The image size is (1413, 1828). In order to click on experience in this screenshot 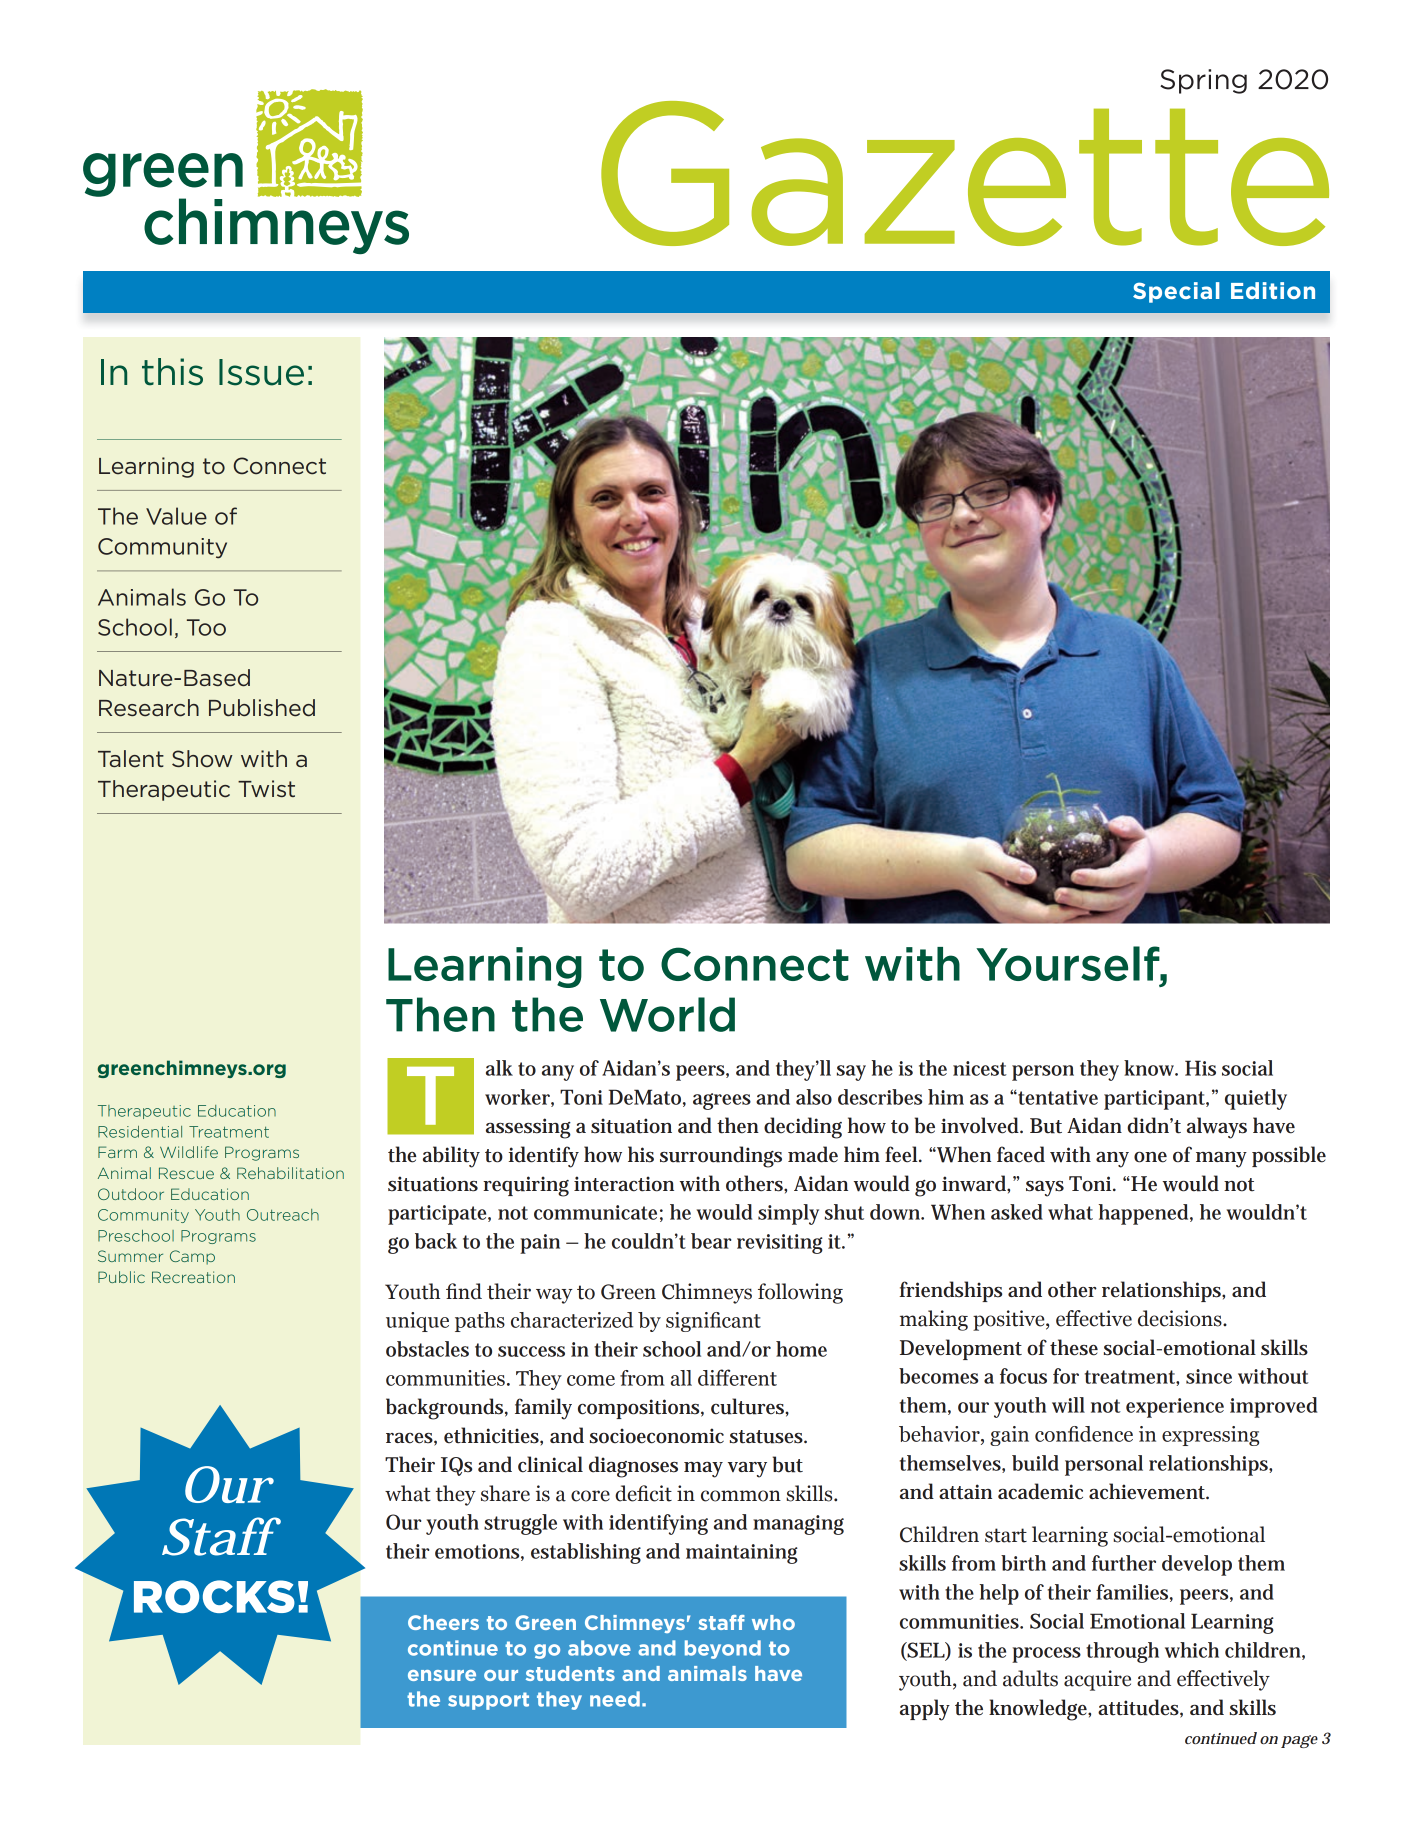, I will do `click(1175, 1408)`.
